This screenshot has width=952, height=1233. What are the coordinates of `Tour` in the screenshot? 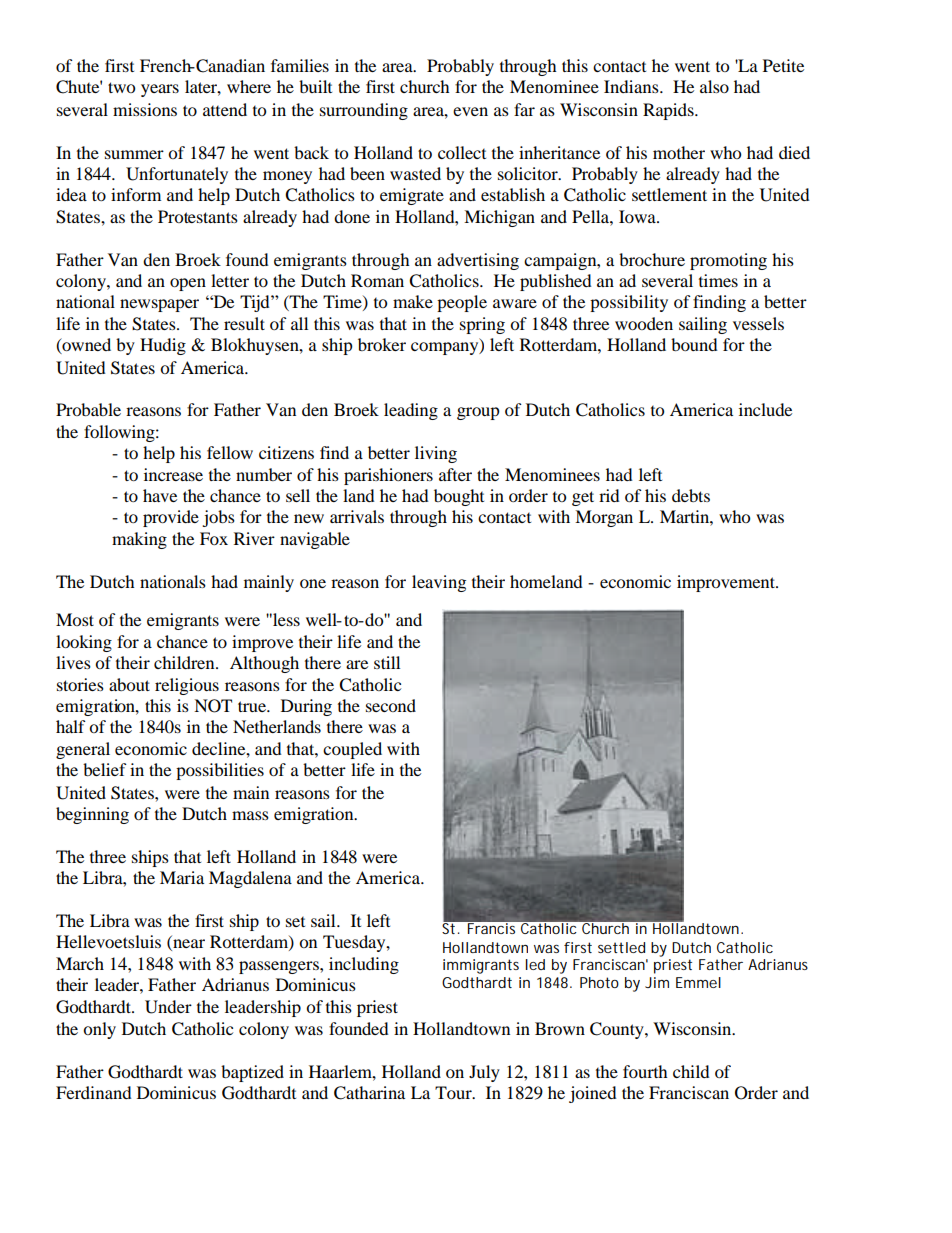 It's located at (454, 1092).
